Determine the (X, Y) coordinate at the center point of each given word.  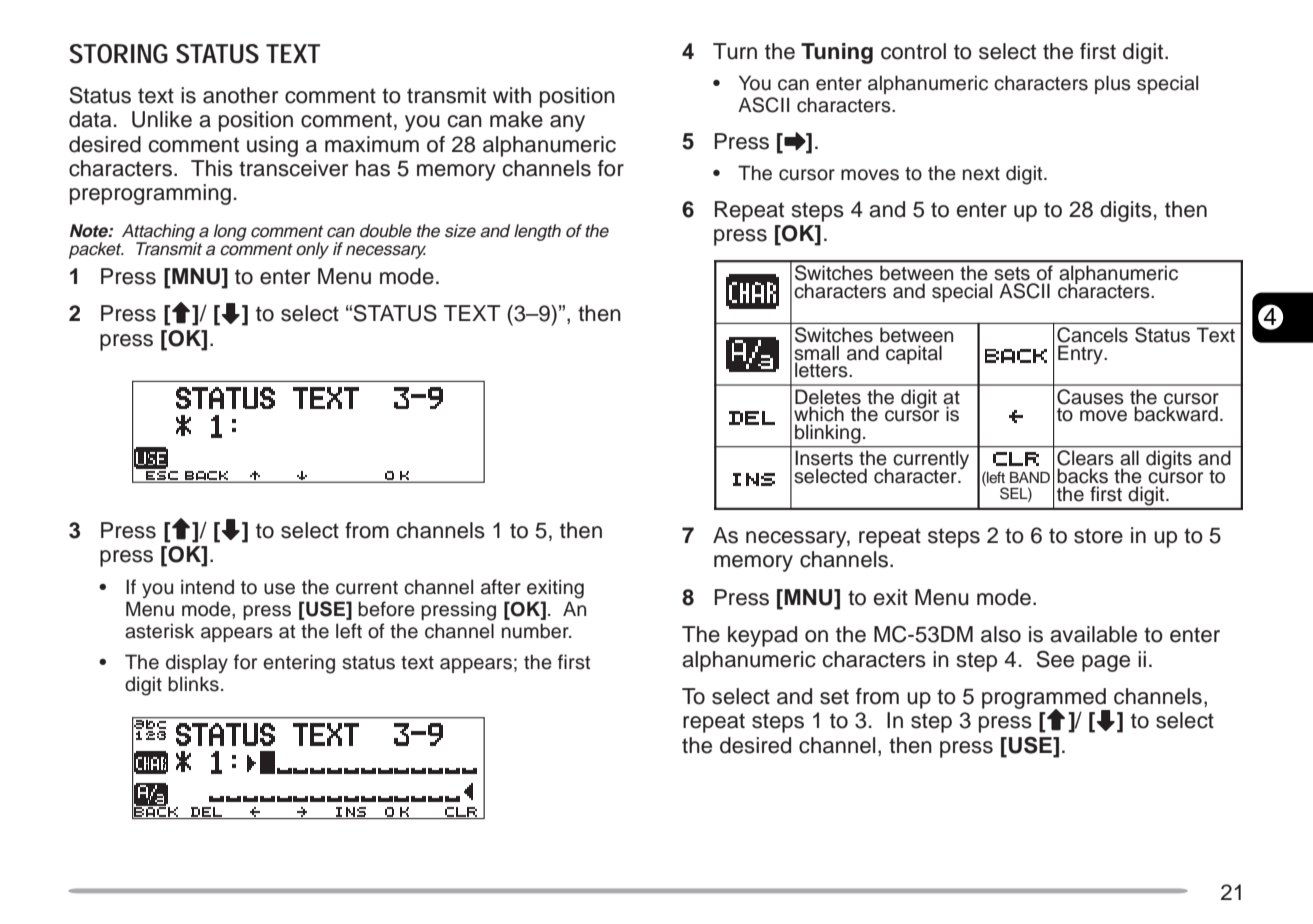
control (913, 51)
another (240, 95)
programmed (1045, 699)
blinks (193, 684)
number (536, 631)
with (512, 95)
